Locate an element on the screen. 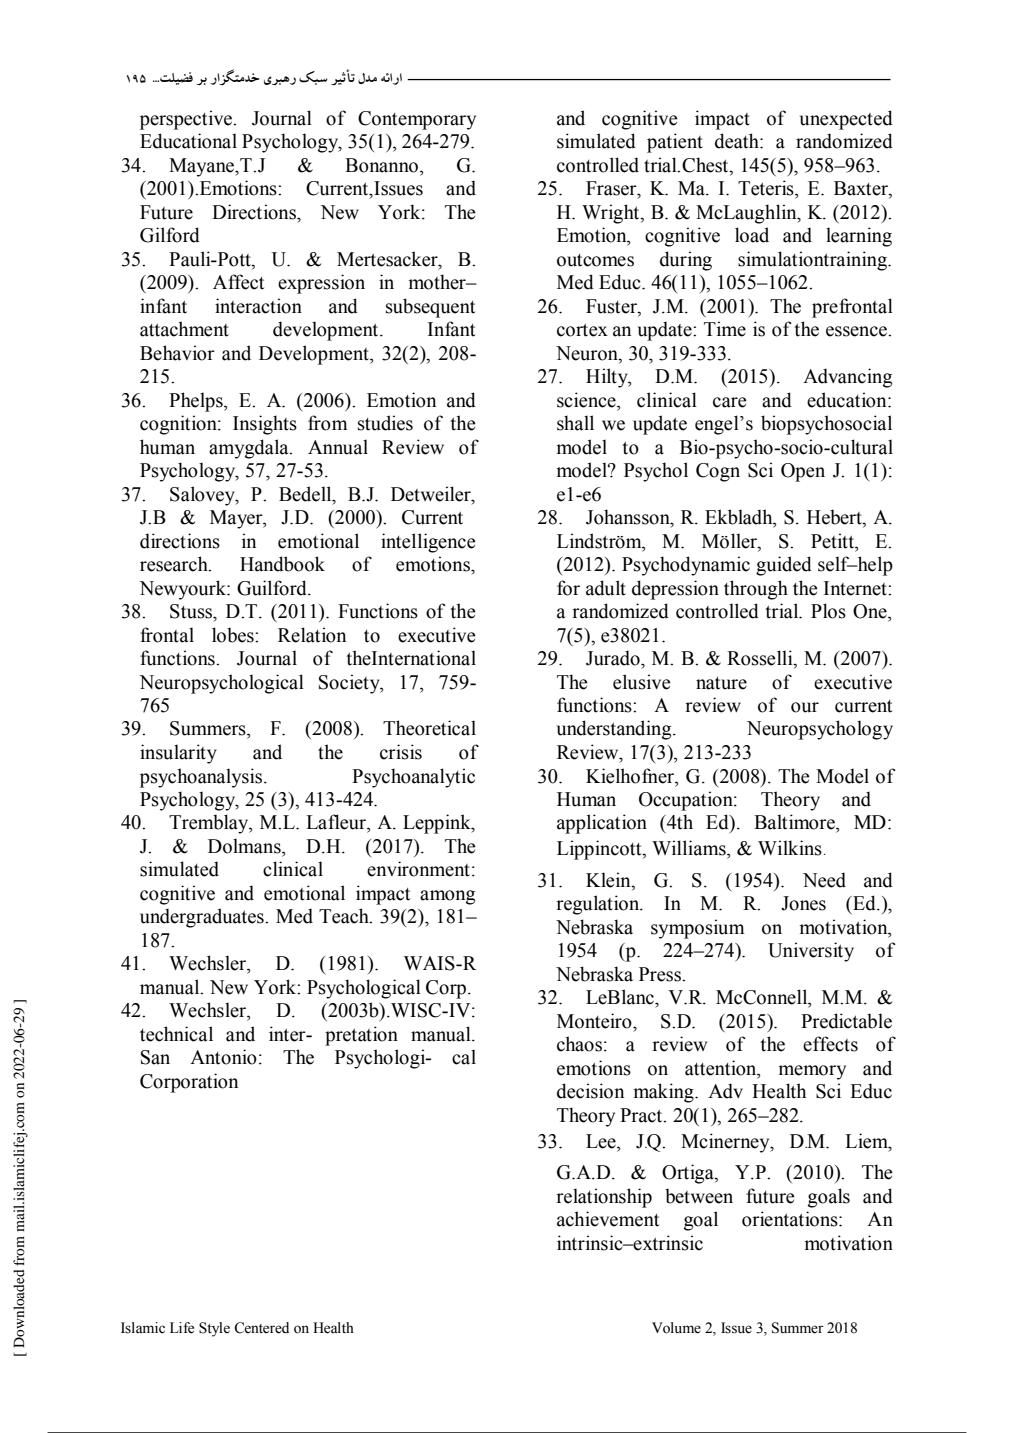 This screenshot has width=1014, height=1433. Volume is located at coordinates (676, 1328).
